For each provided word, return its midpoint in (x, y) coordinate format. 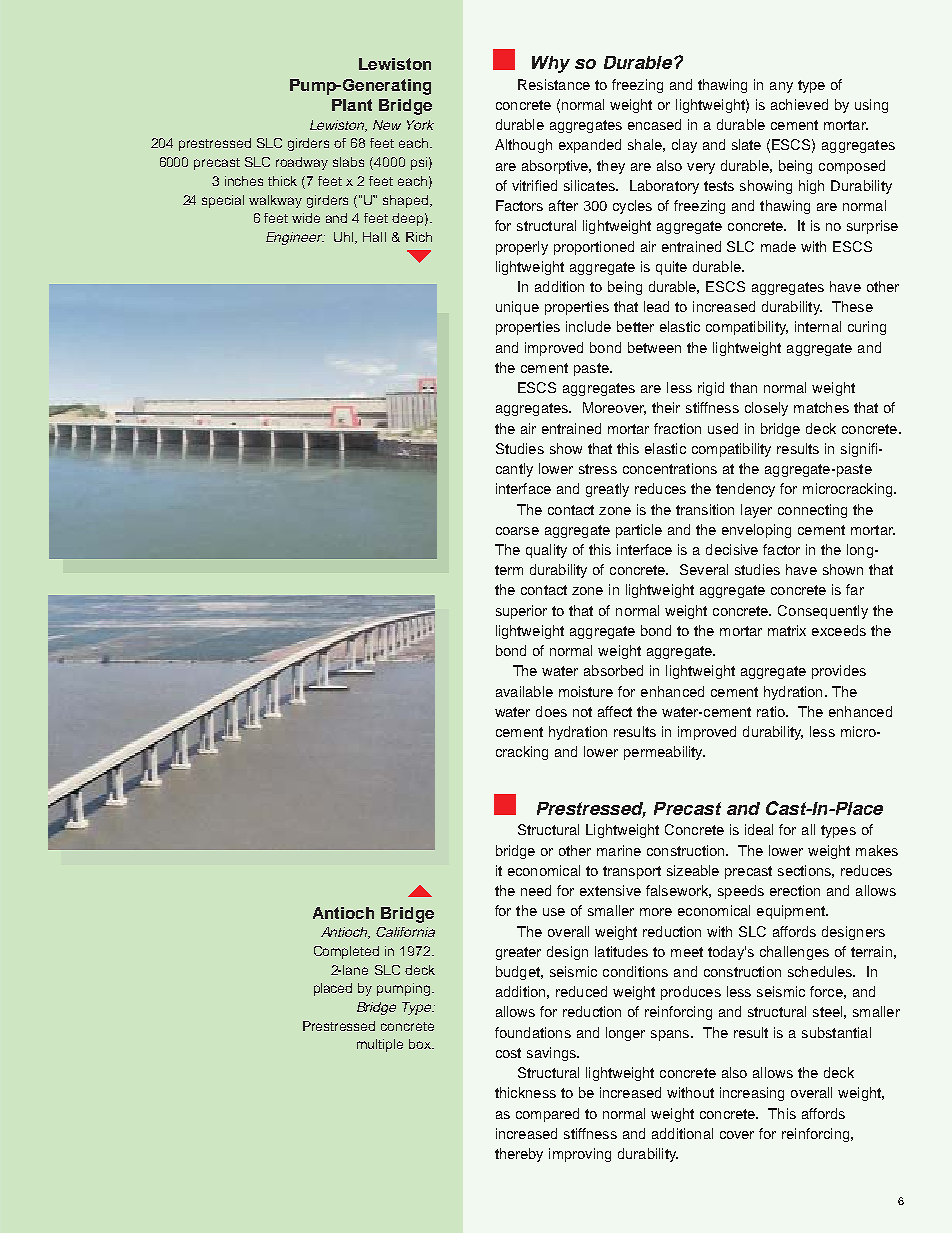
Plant (352, 105)
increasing (752, 1094)
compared (547, 1115)
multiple (380, 1045)
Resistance (554, 84)
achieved (799, 104)
